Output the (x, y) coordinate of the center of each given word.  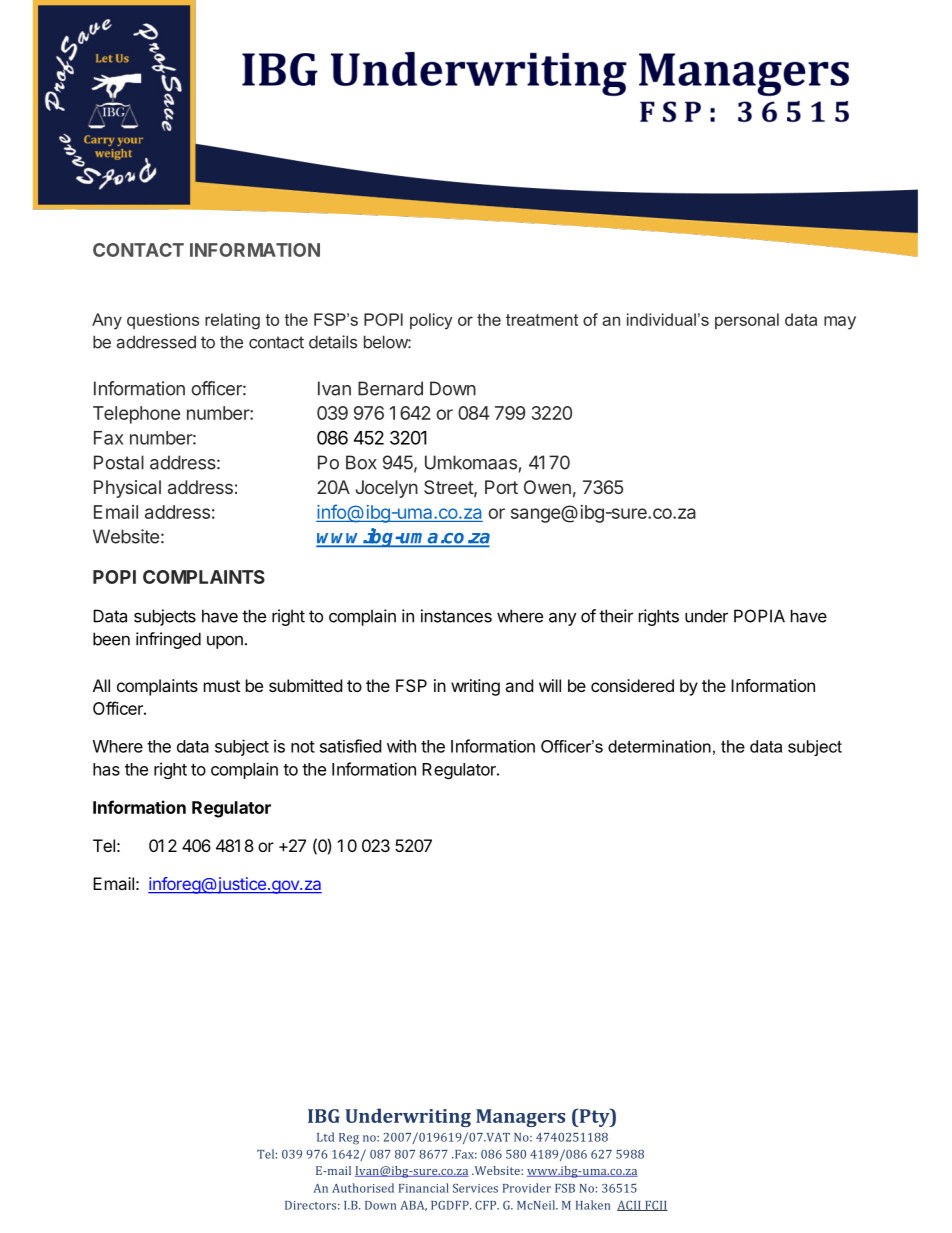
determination (659, 746)
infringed (168, 640)
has (106, 769)
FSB (565, 1188)
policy (431, 321)
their (616, 616)
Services (475, 1188)
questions (163, 321)
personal (747, 321)
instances (456, 616)
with (401, 746)
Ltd (325, 1137)
